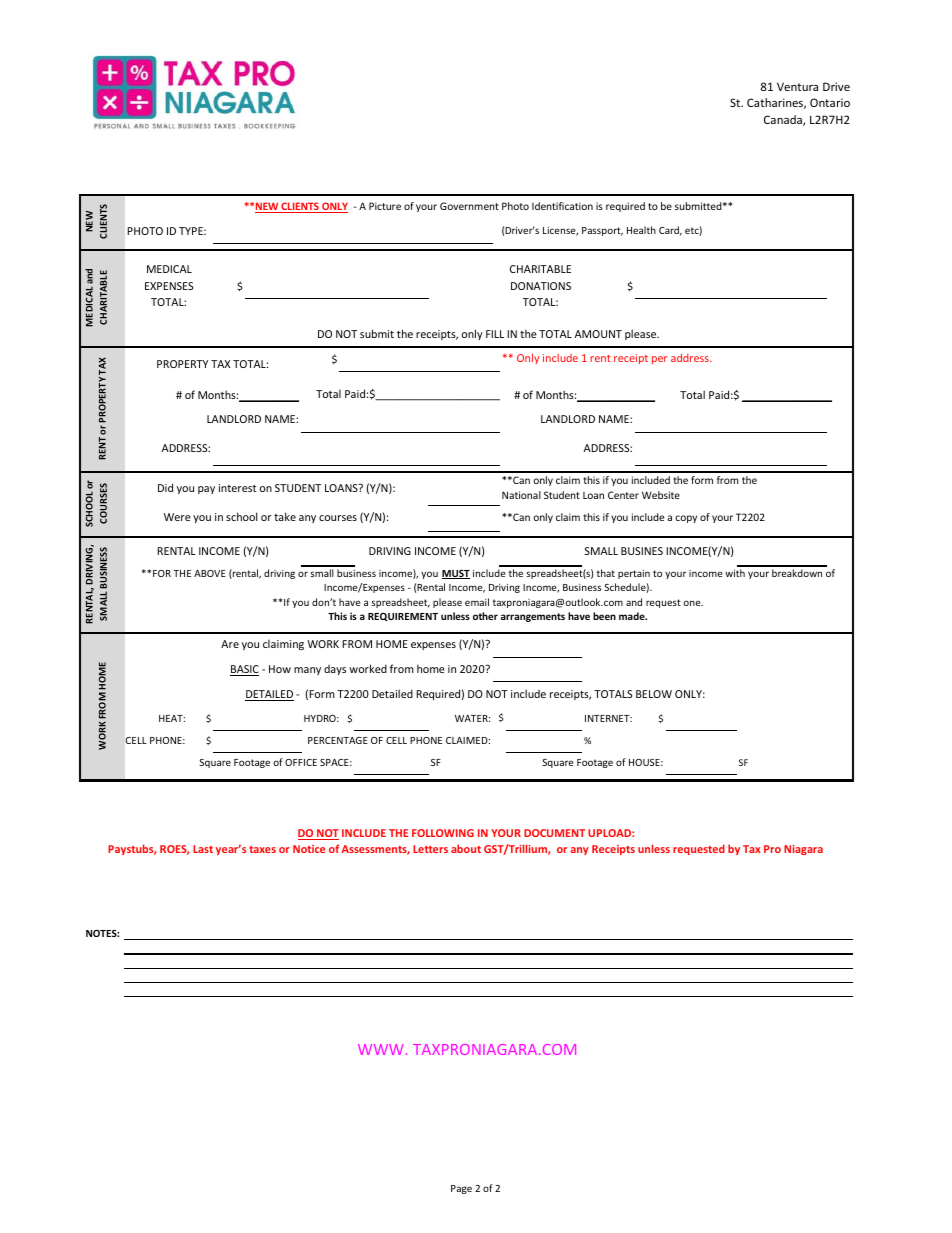  Describe the element at coordinates (244, 670) in the screenshot. I see `BASIC` at that location.
